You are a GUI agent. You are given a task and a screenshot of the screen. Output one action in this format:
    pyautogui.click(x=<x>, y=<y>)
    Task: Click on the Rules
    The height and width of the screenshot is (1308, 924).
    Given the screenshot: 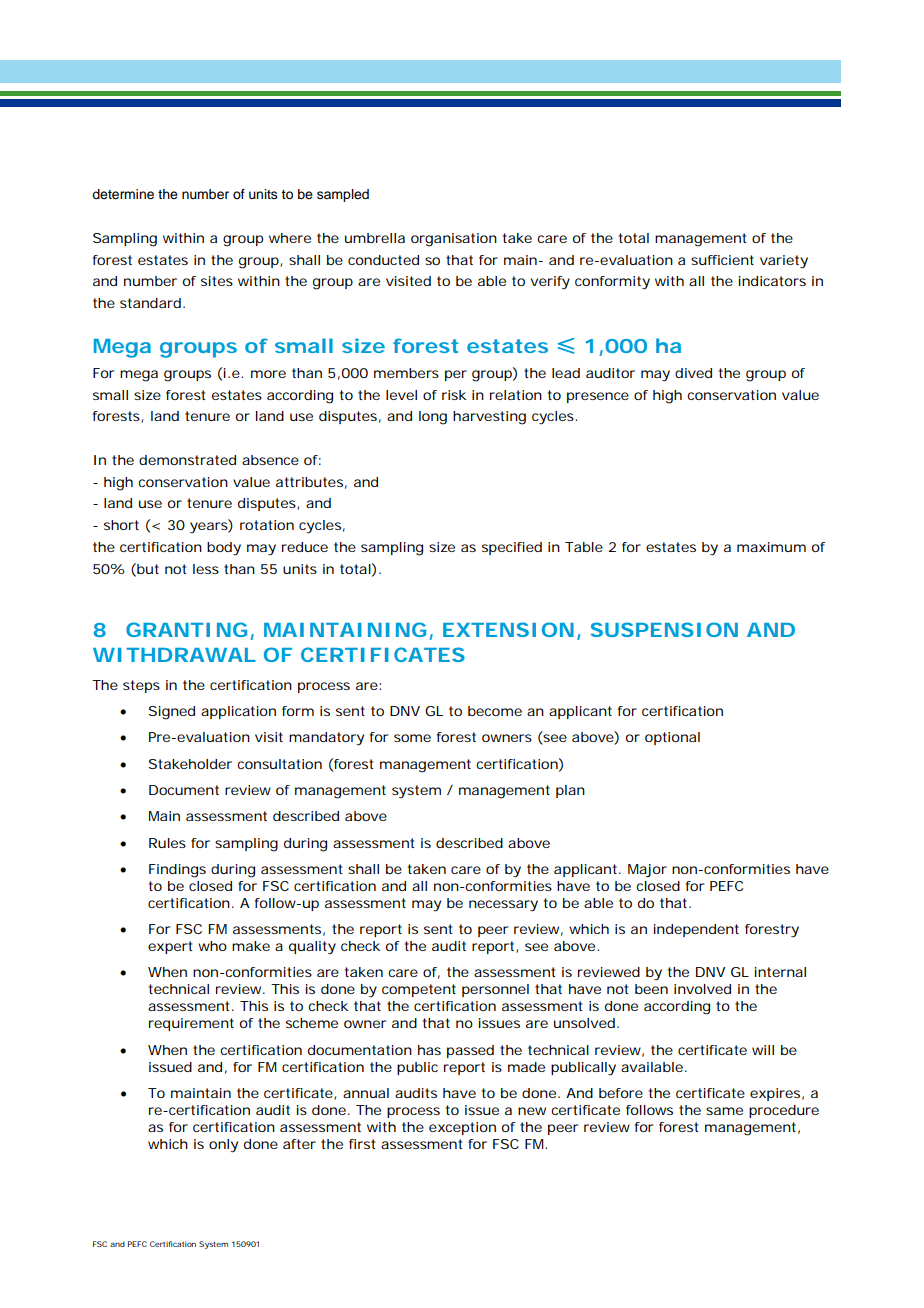 What is the action you would take?
    pyautogui.click(x=167, y=843)
